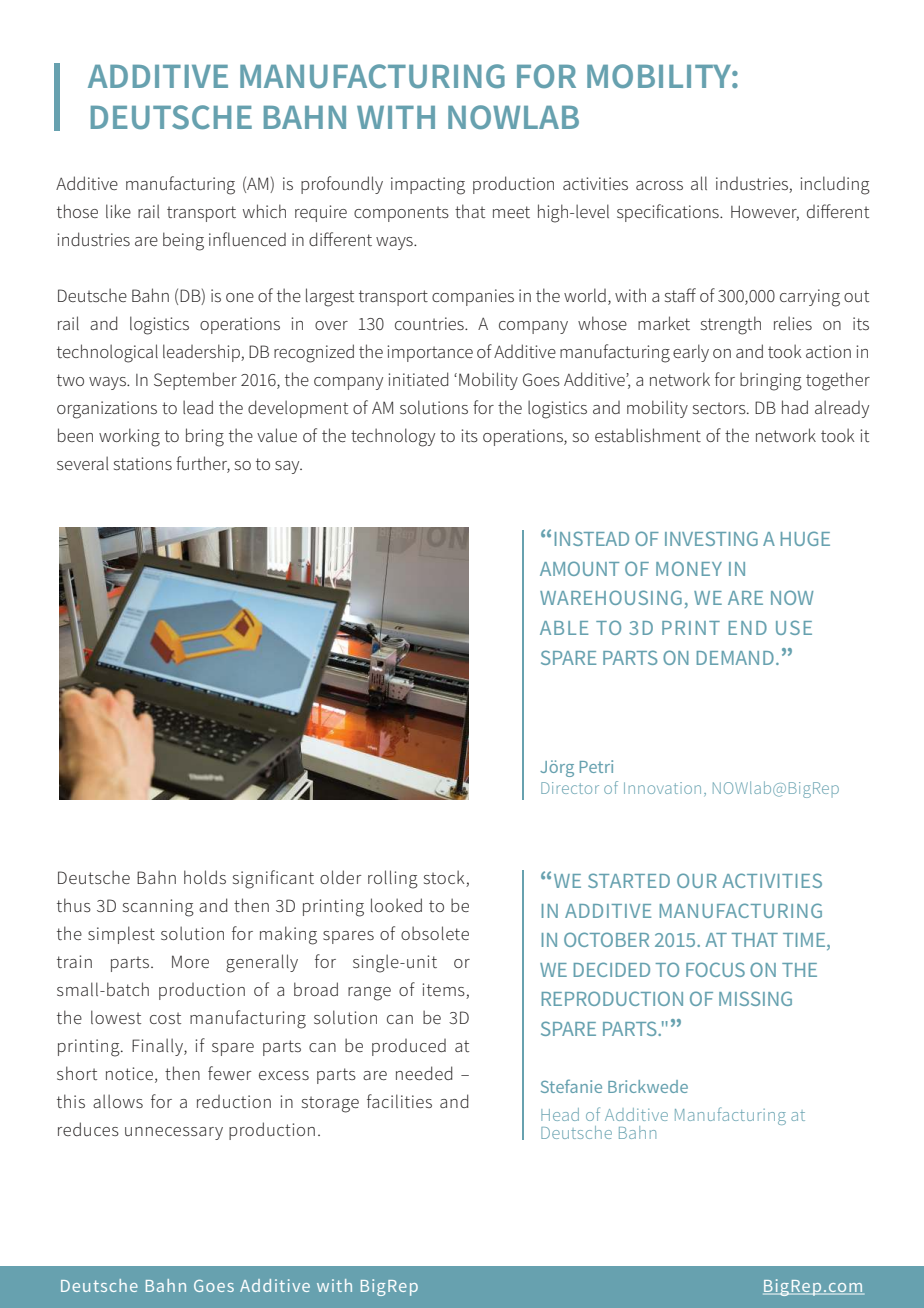 The width and height of the screenshot is (924, 1308). What do you see at coordinates (129, 437) in the screenshot?
I see `working` at bounding box center [129, 437].
